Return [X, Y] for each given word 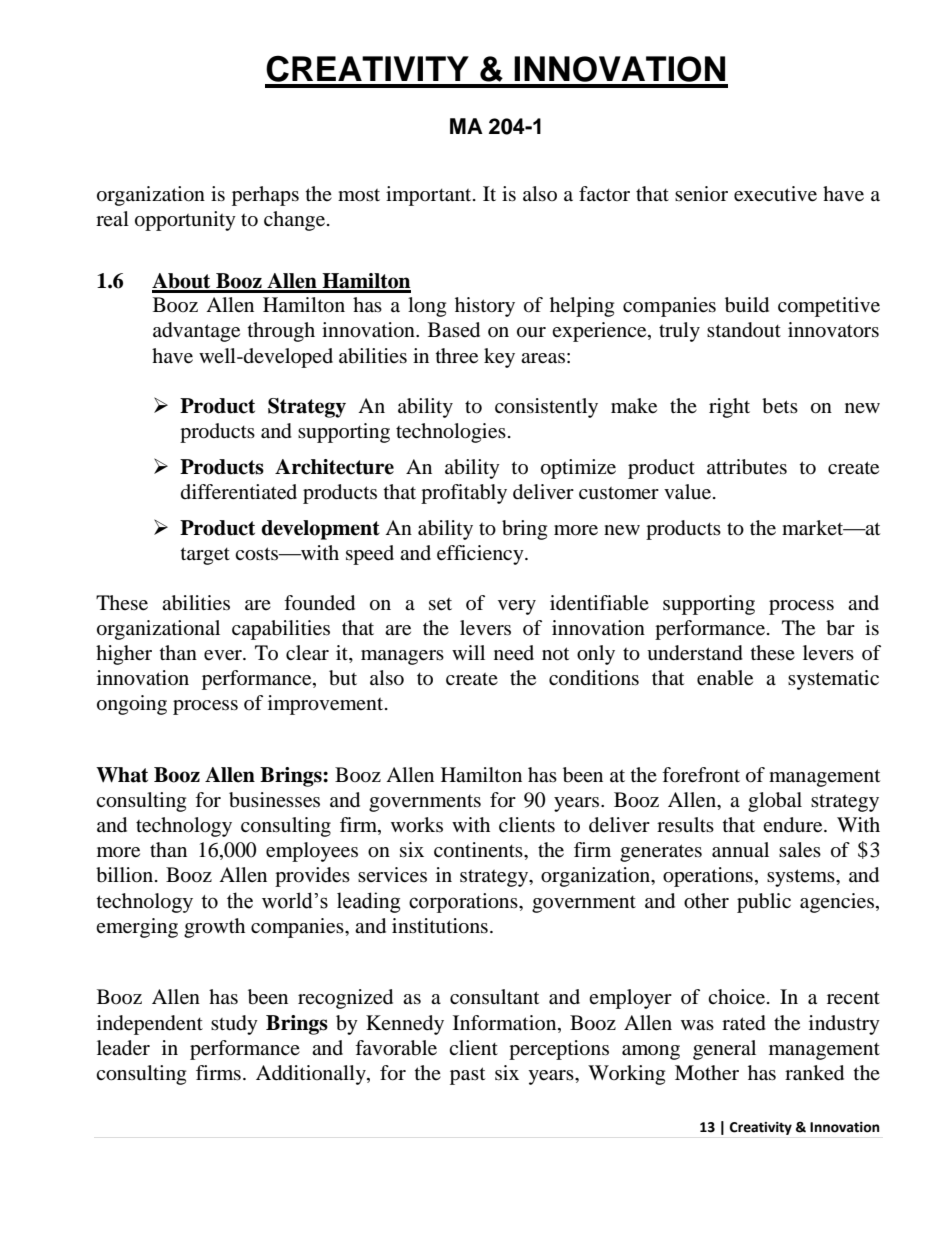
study [234, 1025]
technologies [451, 433]
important [430, 196]
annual [740, 850]
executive [775, 194]
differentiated [239, 492]
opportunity [185, 221]
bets [780, 406]
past [467, 1076]
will [468, 652]
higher [124, 655]
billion [124, 875]
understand [695, 653]
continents [479, 850]
